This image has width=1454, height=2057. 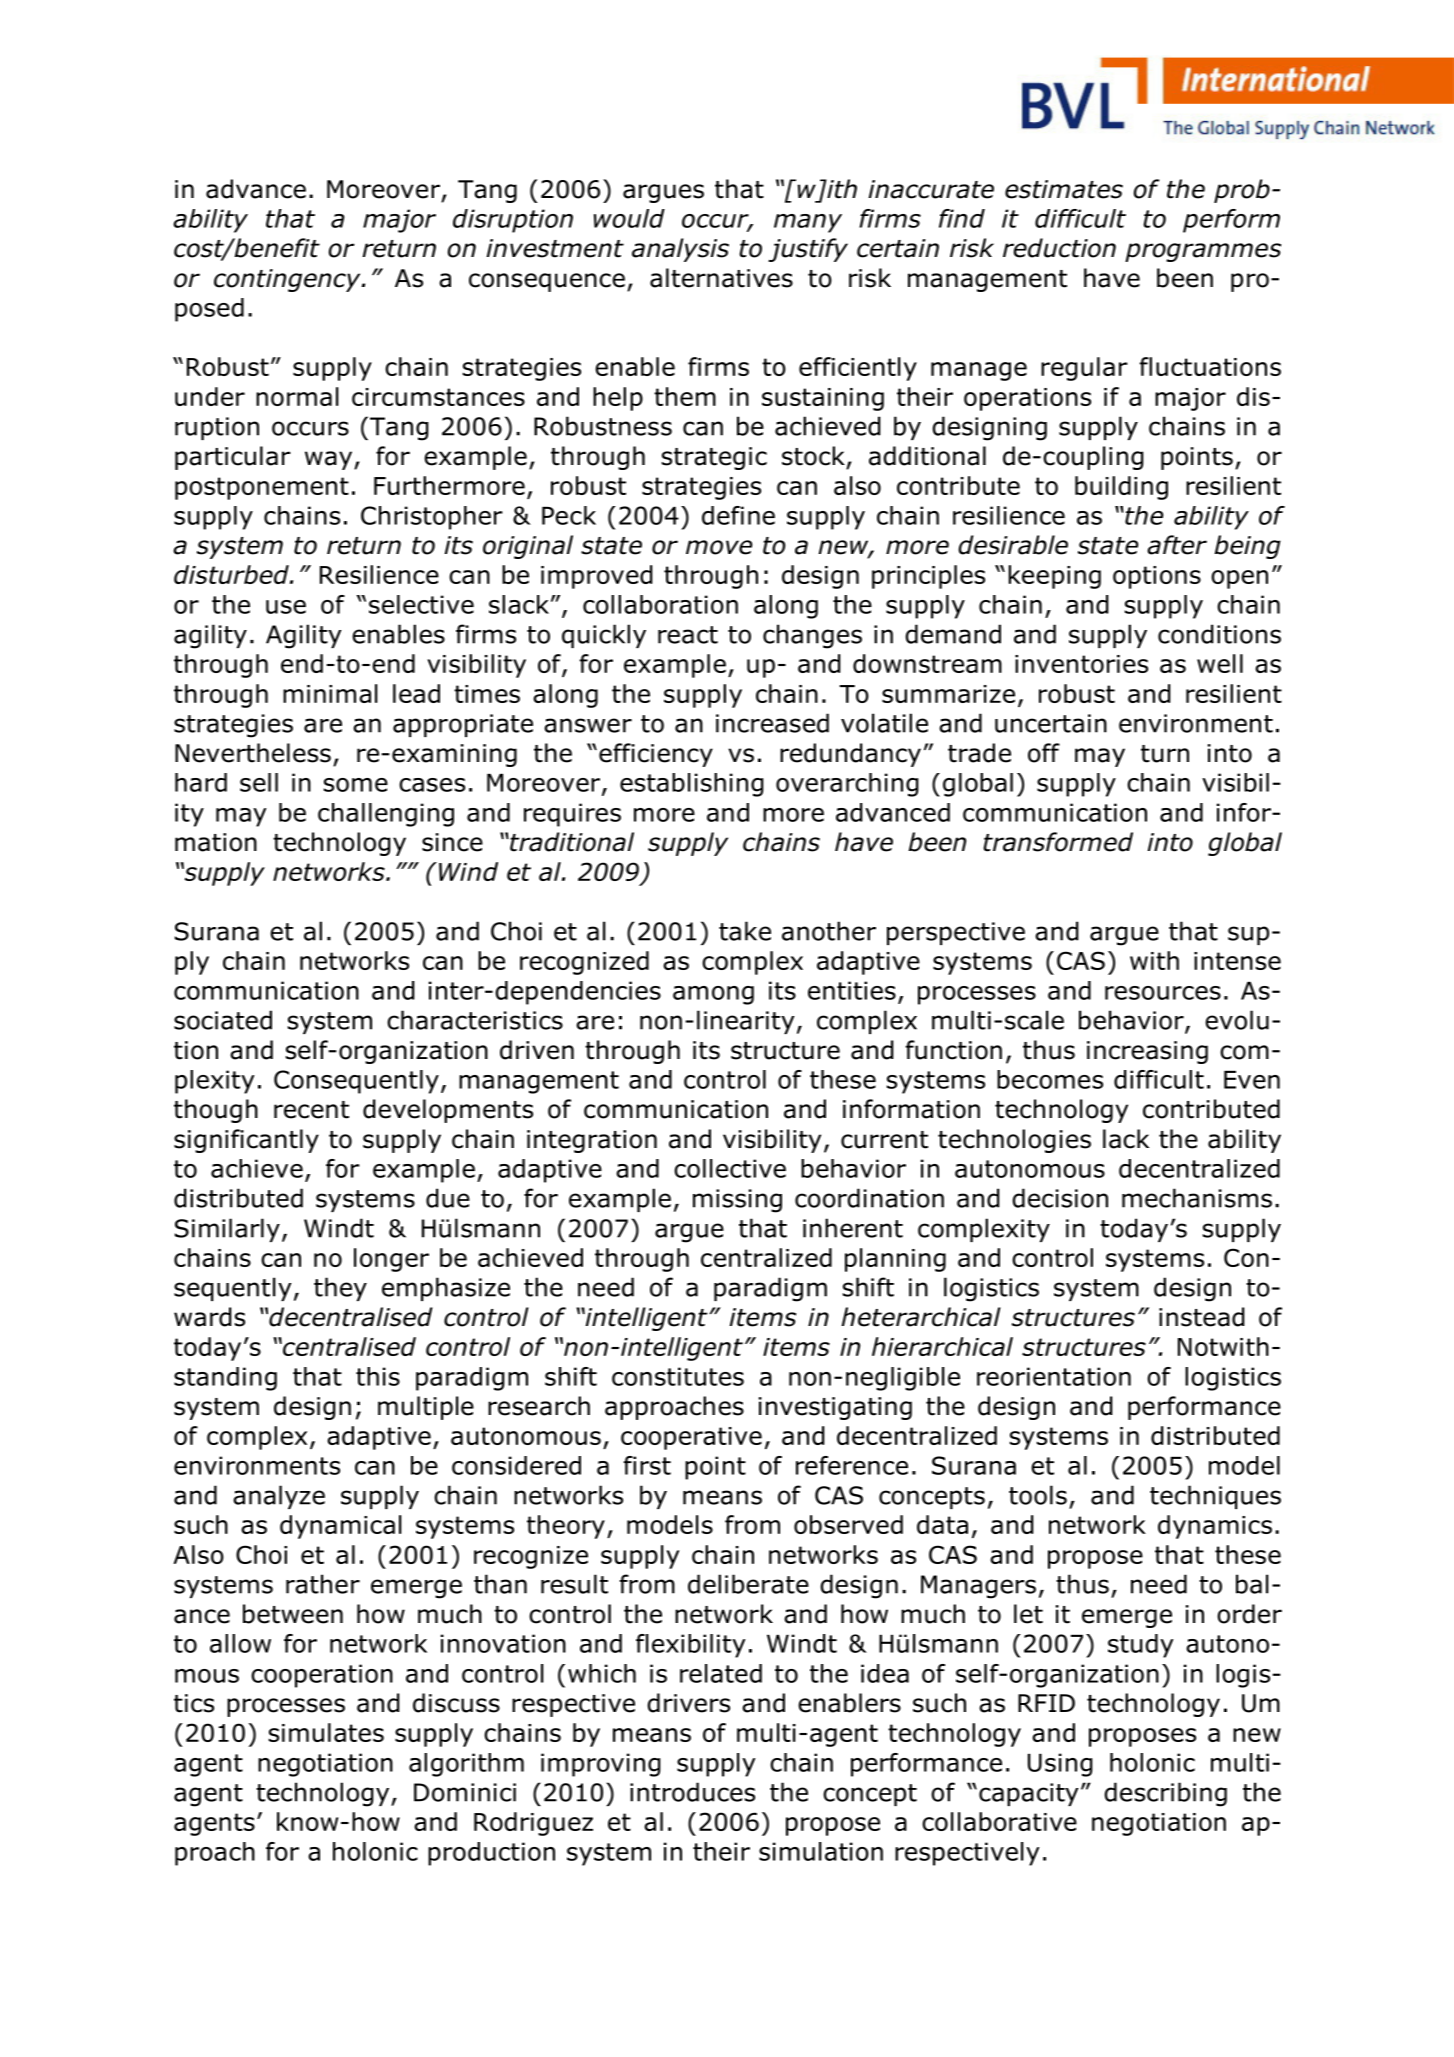 What do you see at coordinates (1165, 1794) in the image?
I see `describing` at bounding box center [1165, 1794].
